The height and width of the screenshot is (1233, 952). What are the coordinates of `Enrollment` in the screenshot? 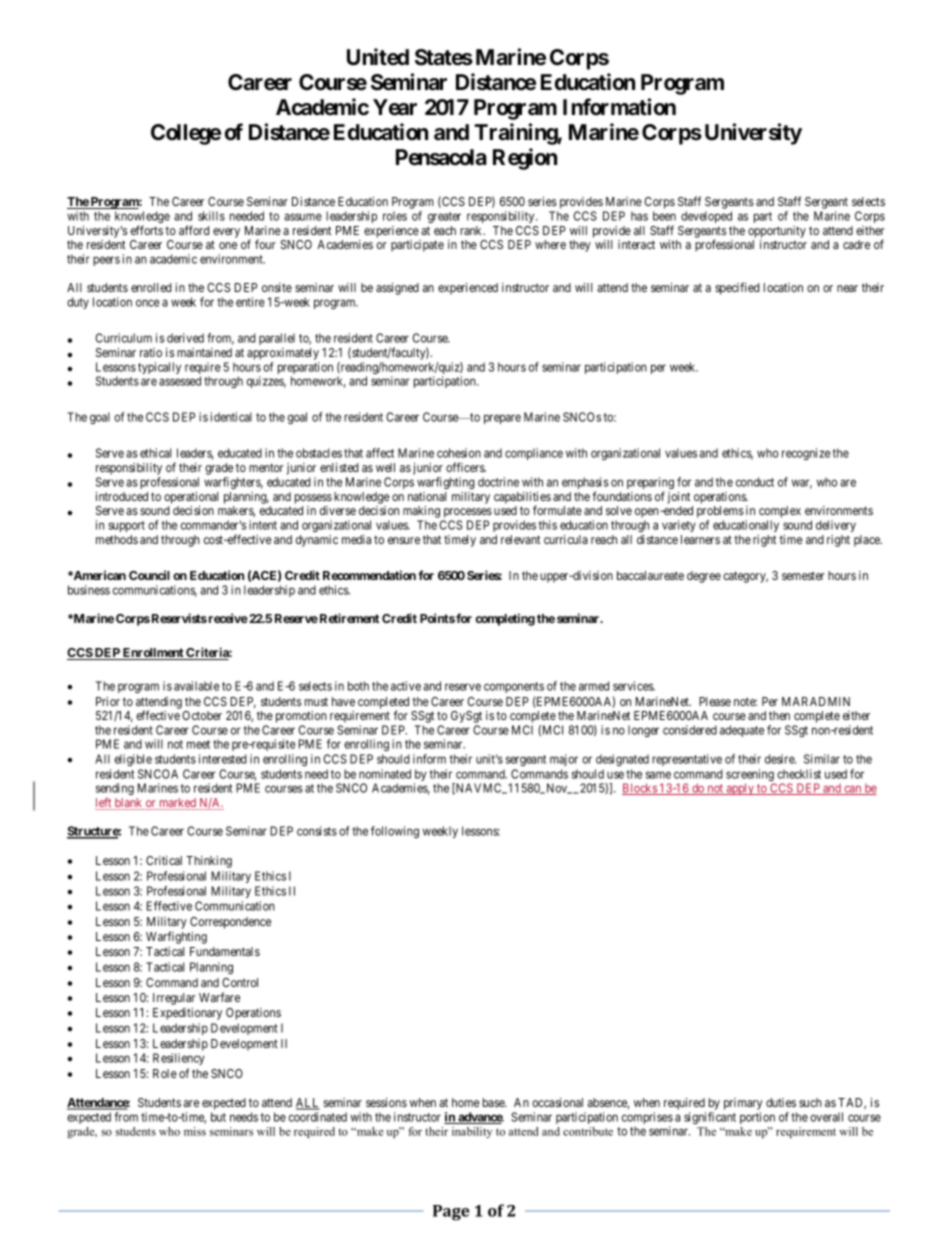 It's located at (153, 654).
